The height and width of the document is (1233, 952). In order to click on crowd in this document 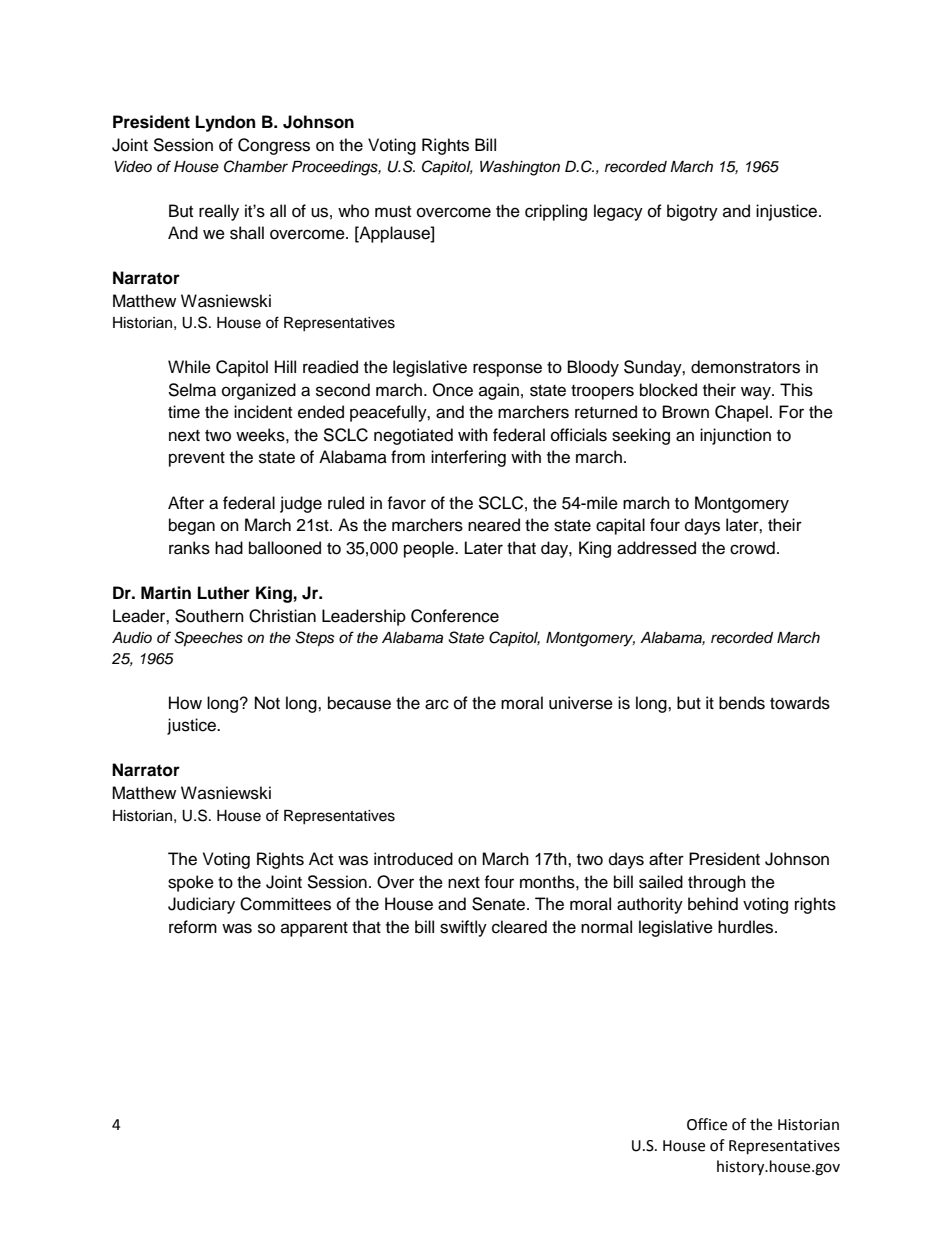, I will do `click(752, 548)`.
